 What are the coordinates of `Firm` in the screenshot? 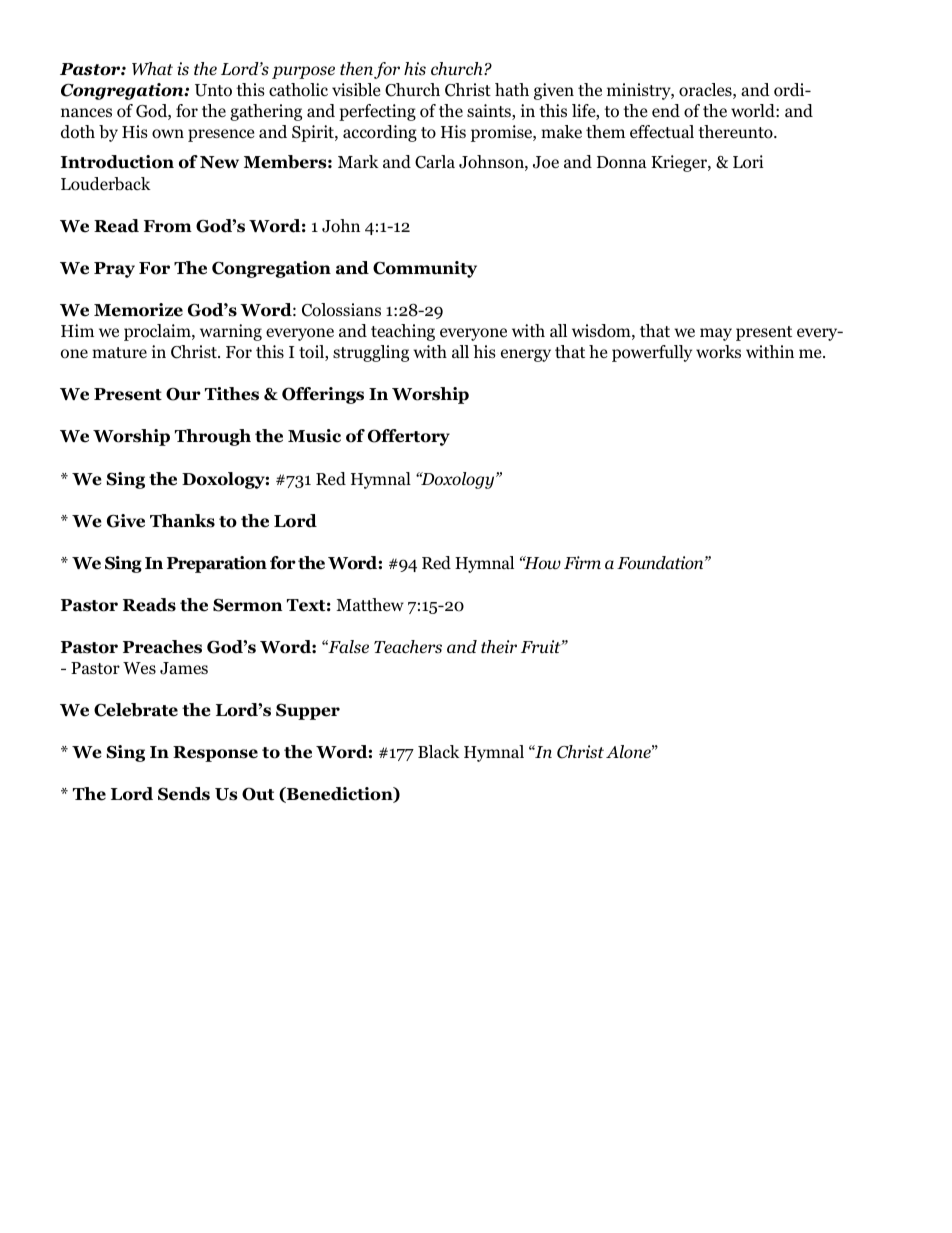 It's located at (582, 562).
